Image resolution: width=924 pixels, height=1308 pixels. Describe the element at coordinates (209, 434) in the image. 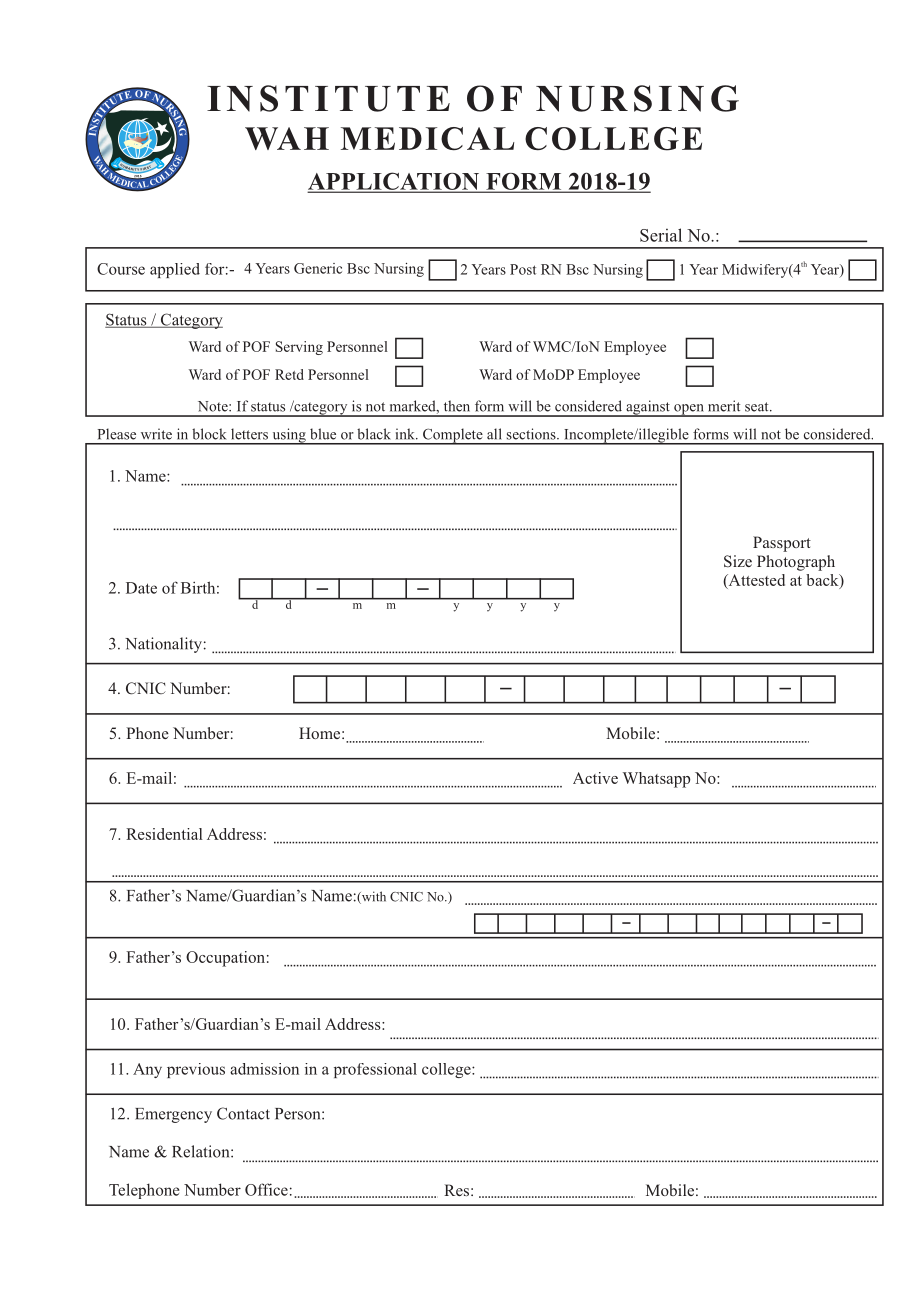

I see `block` at that location.
